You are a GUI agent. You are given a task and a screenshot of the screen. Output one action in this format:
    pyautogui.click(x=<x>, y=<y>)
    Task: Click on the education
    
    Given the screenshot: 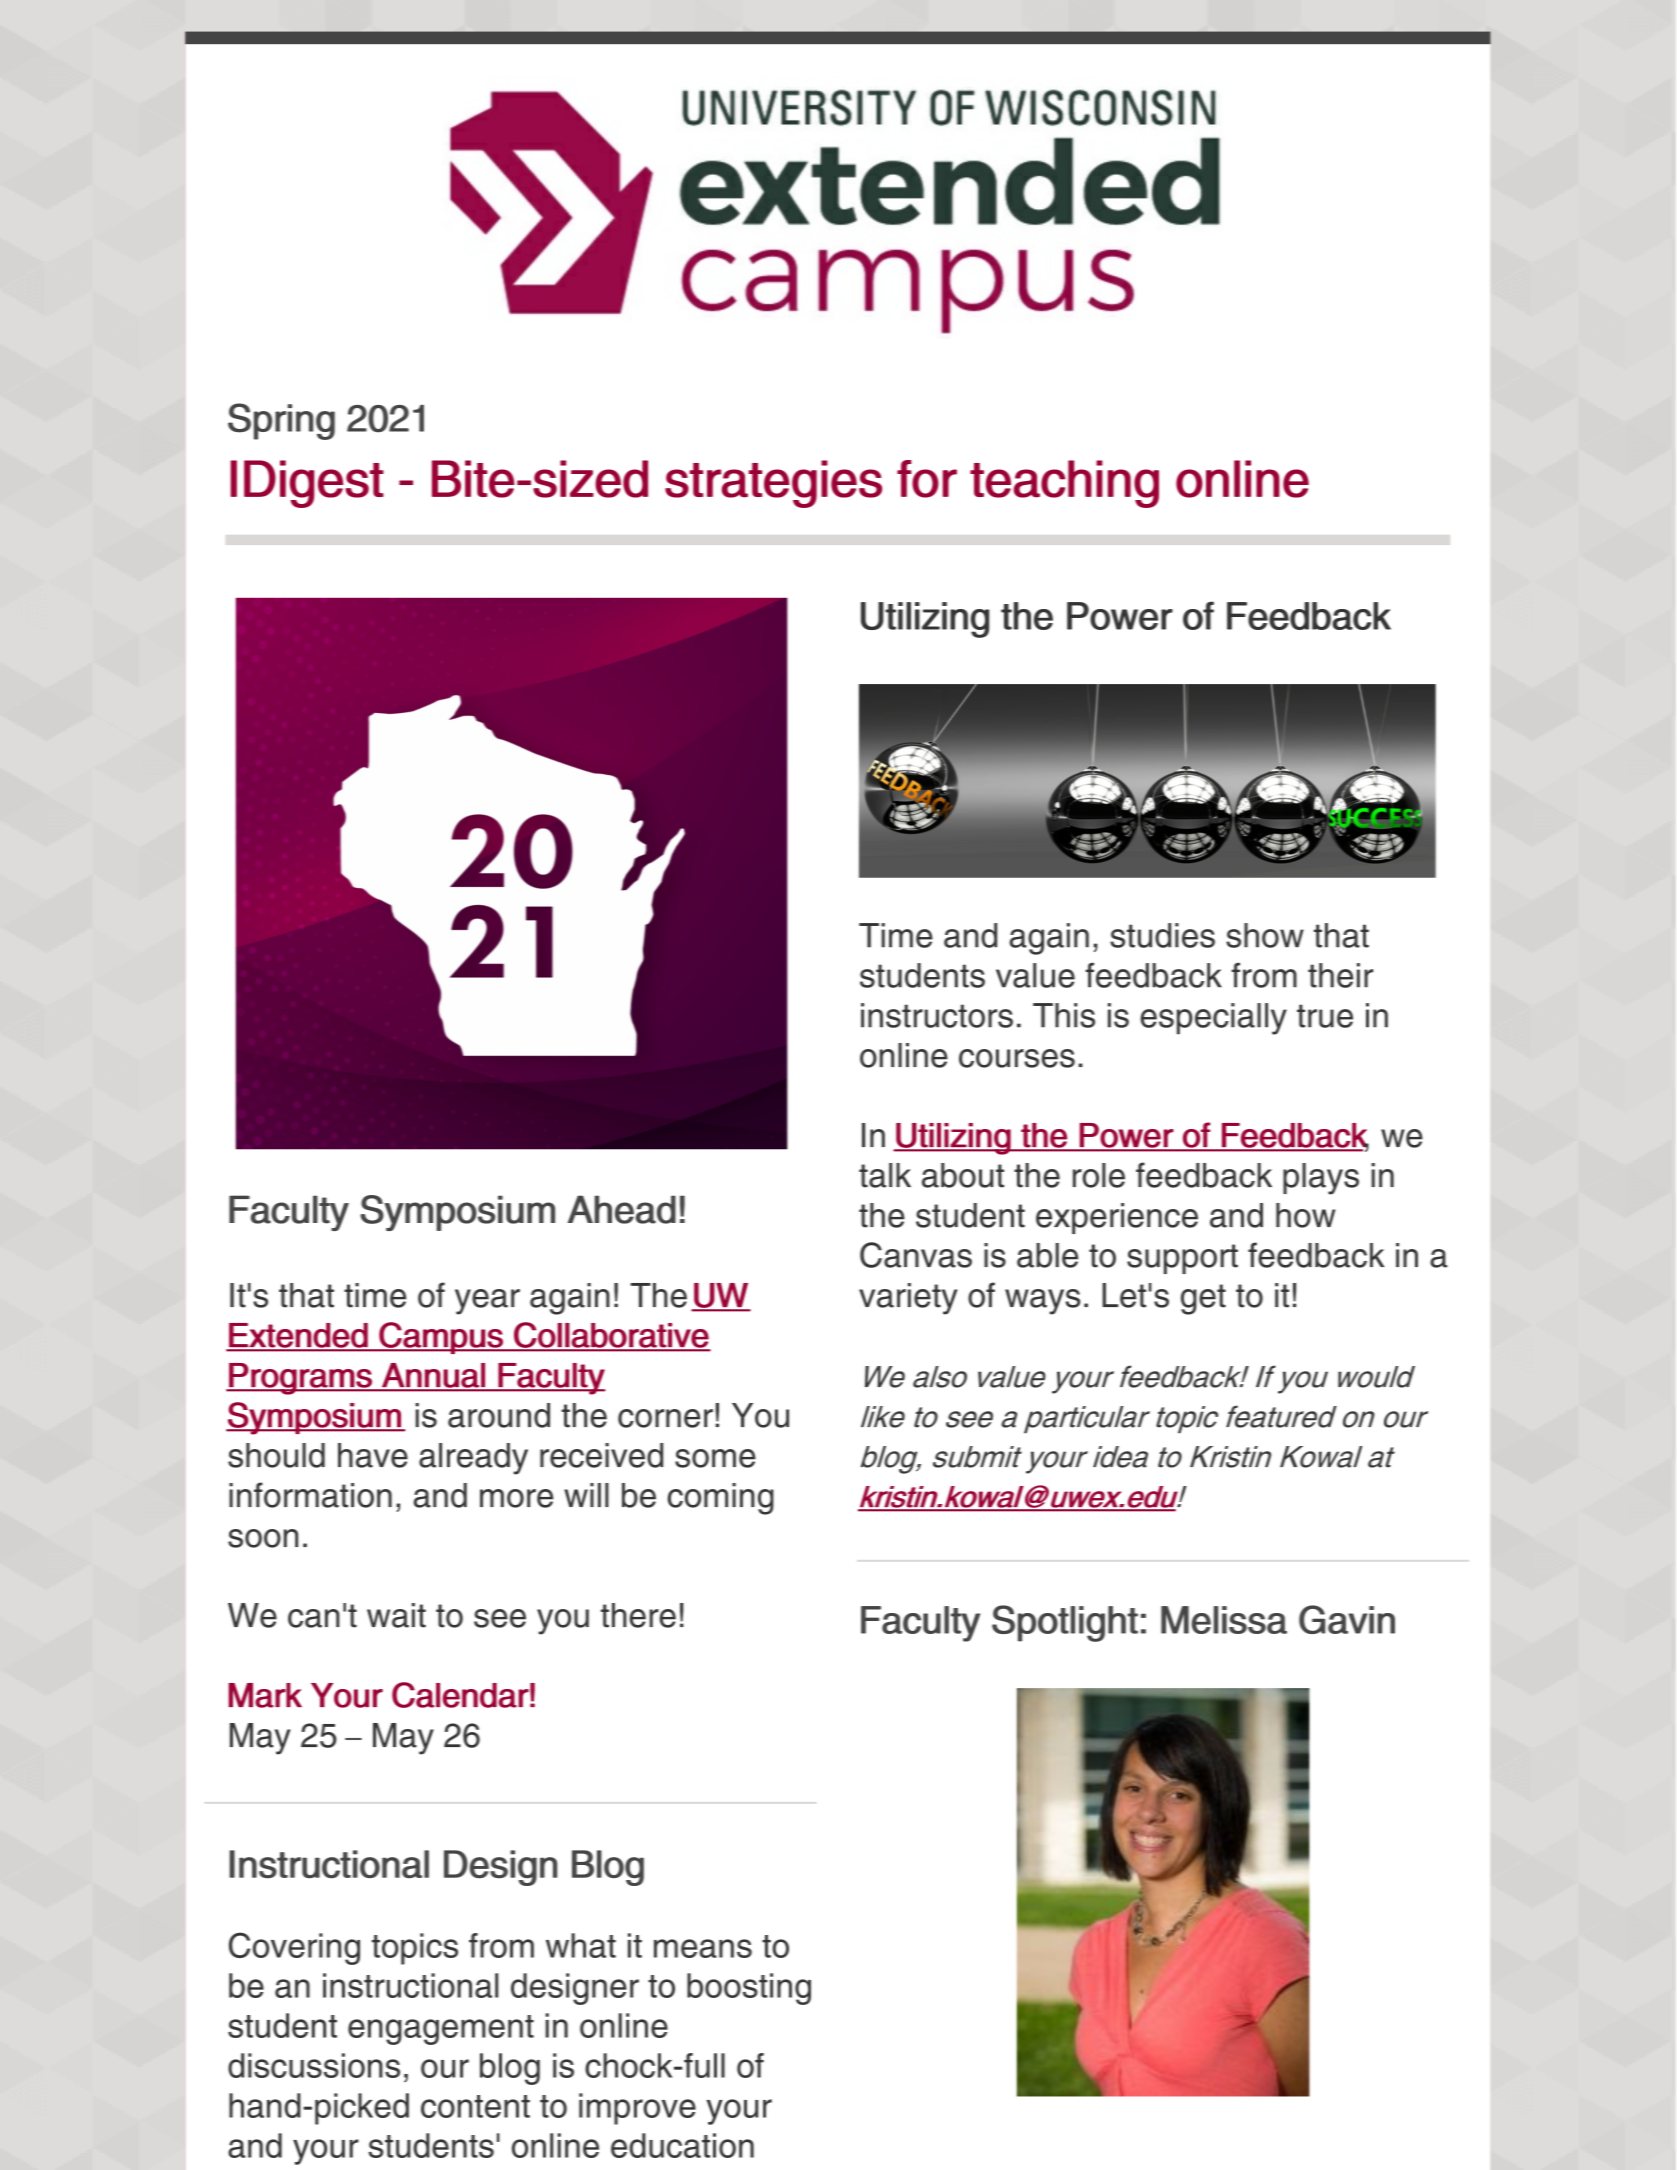 What is the action you would take?
    pyautogui.click(x=682, y=2145)
